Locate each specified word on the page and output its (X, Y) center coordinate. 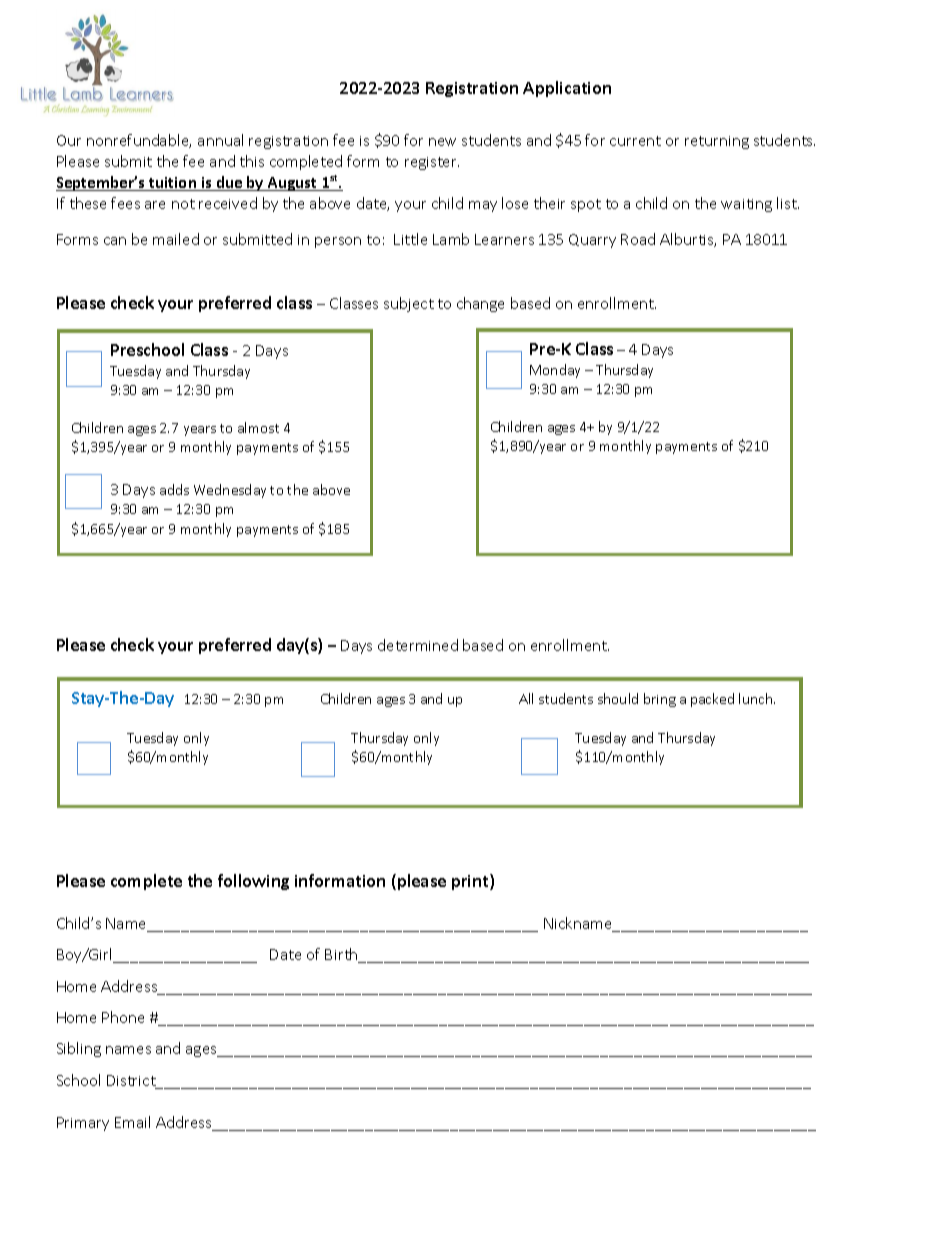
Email (132, 1122)
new (442, 142)
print (471, 882)
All (526, 698)
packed (712, 700)
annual (220, 140)
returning (717, 142)
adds (174, 489)
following (253, 882)
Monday (555, 371)
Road (638, 239)
